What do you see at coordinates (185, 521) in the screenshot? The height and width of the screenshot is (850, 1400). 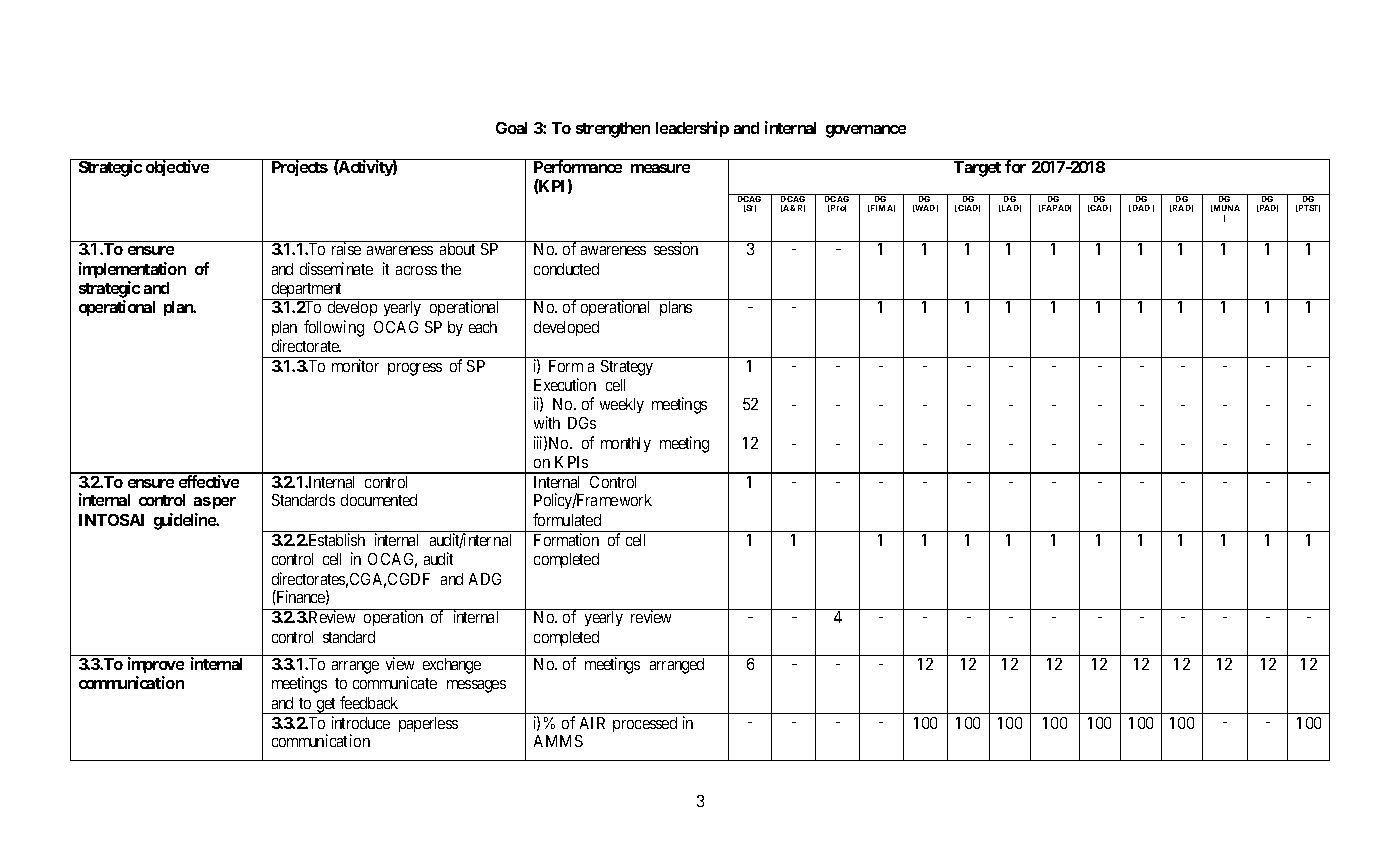 I see `guideline` at bounding box center [185, 521].
